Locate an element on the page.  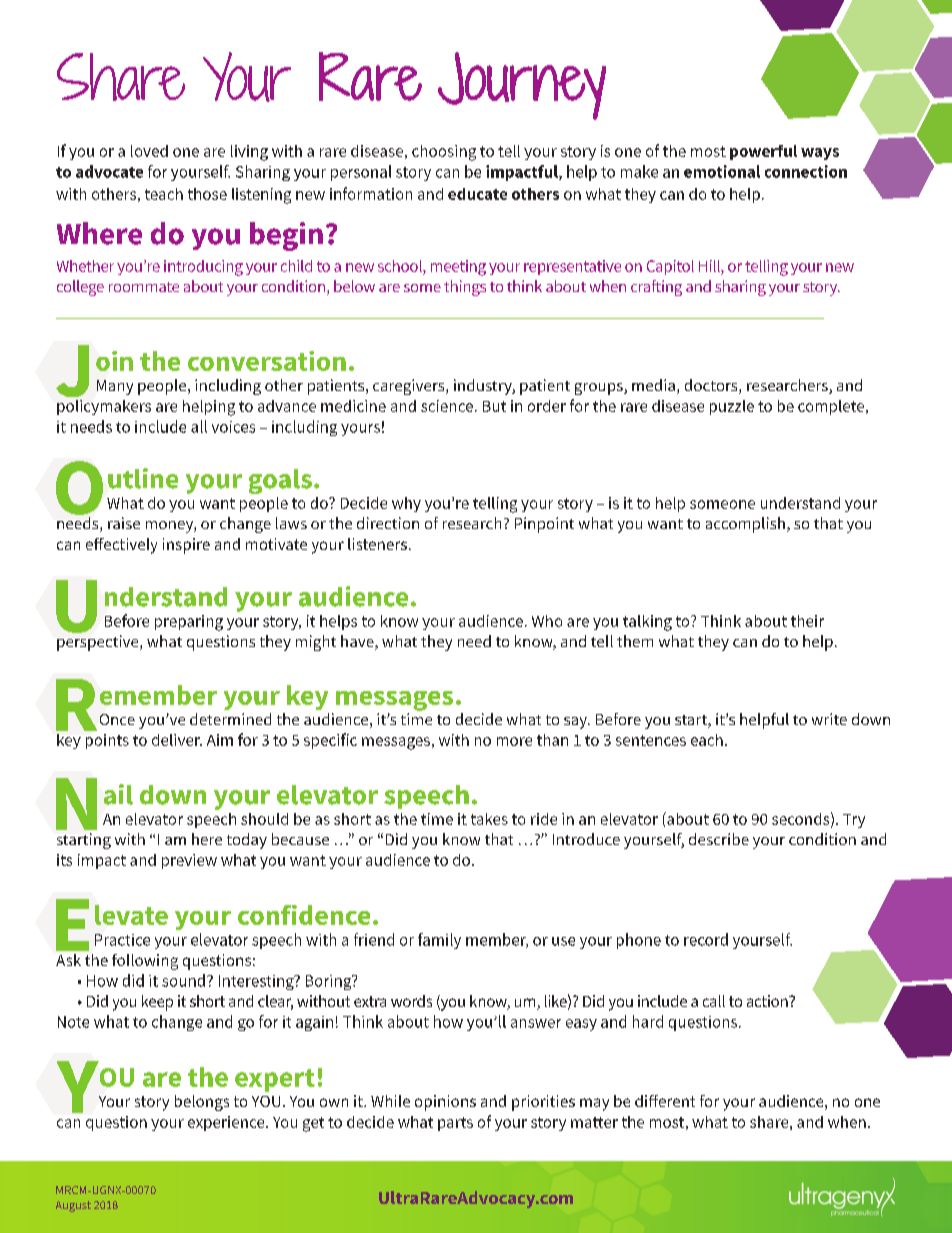
Practice is located at coordinates (122, 940).
